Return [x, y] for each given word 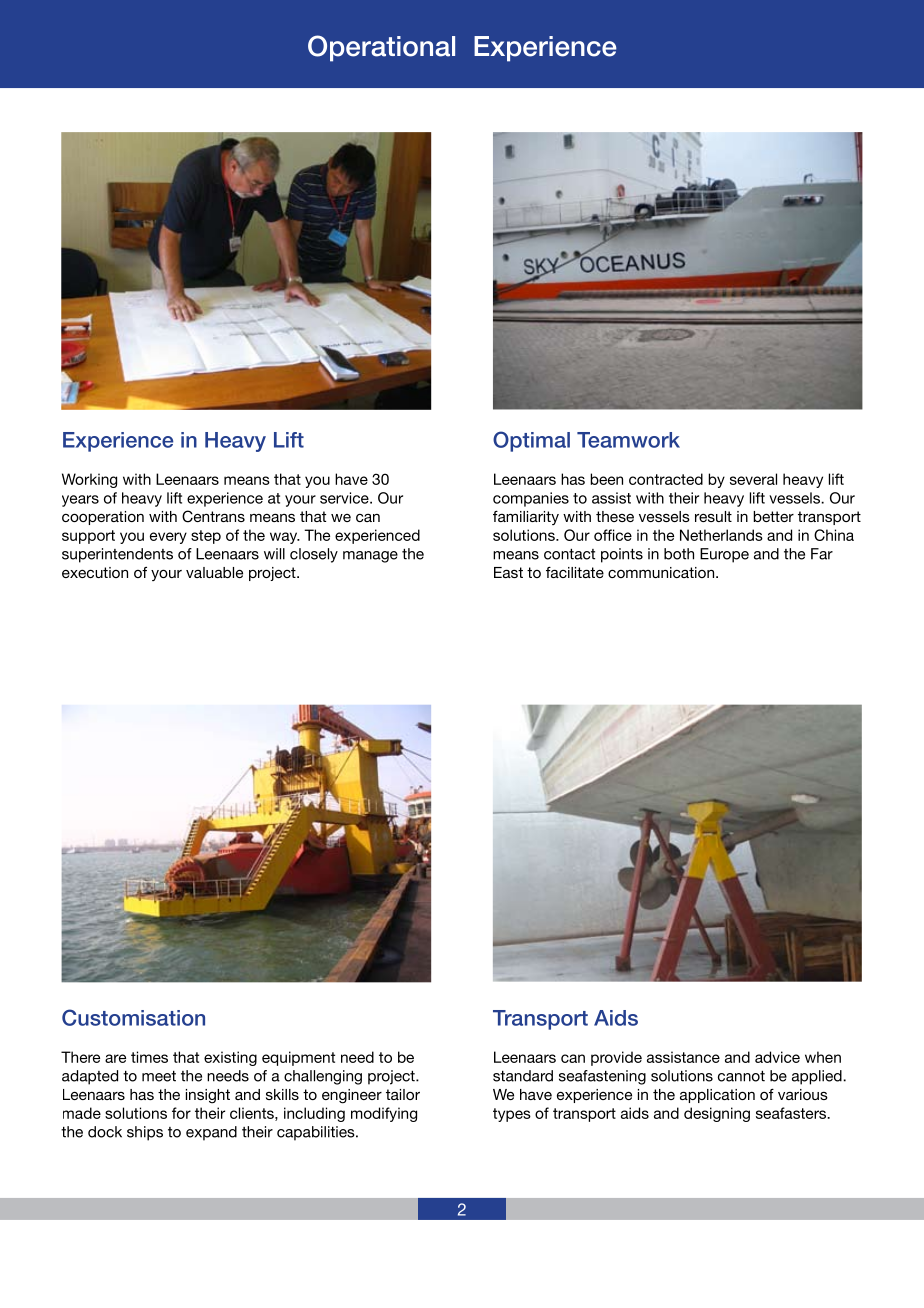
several [753, 479]
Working [89, 480]
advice [777, 1057]
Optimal [531, 441]
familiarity [526, 518]
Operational [381, 48]
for [181, 1113]
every [168, 538]
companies [531, 499]
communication [662, 572]
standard [523, 1076]
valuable [214, 572]
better [773, 516]
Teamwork [628, 440]
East [508, 572]
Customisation [133, 1017]
